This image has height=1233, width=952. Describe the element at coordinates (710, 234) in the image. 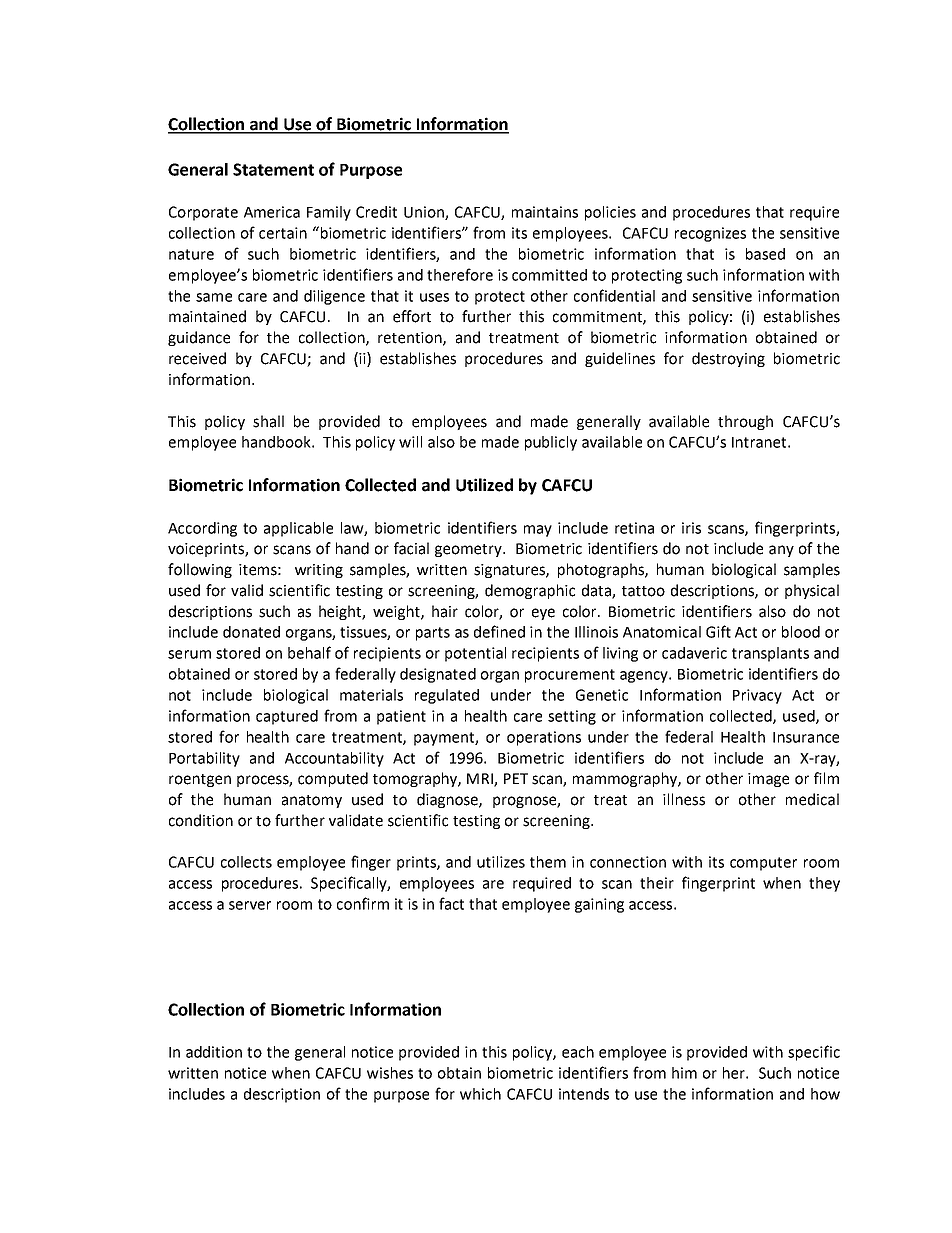

I see `recognizes` at that location.
